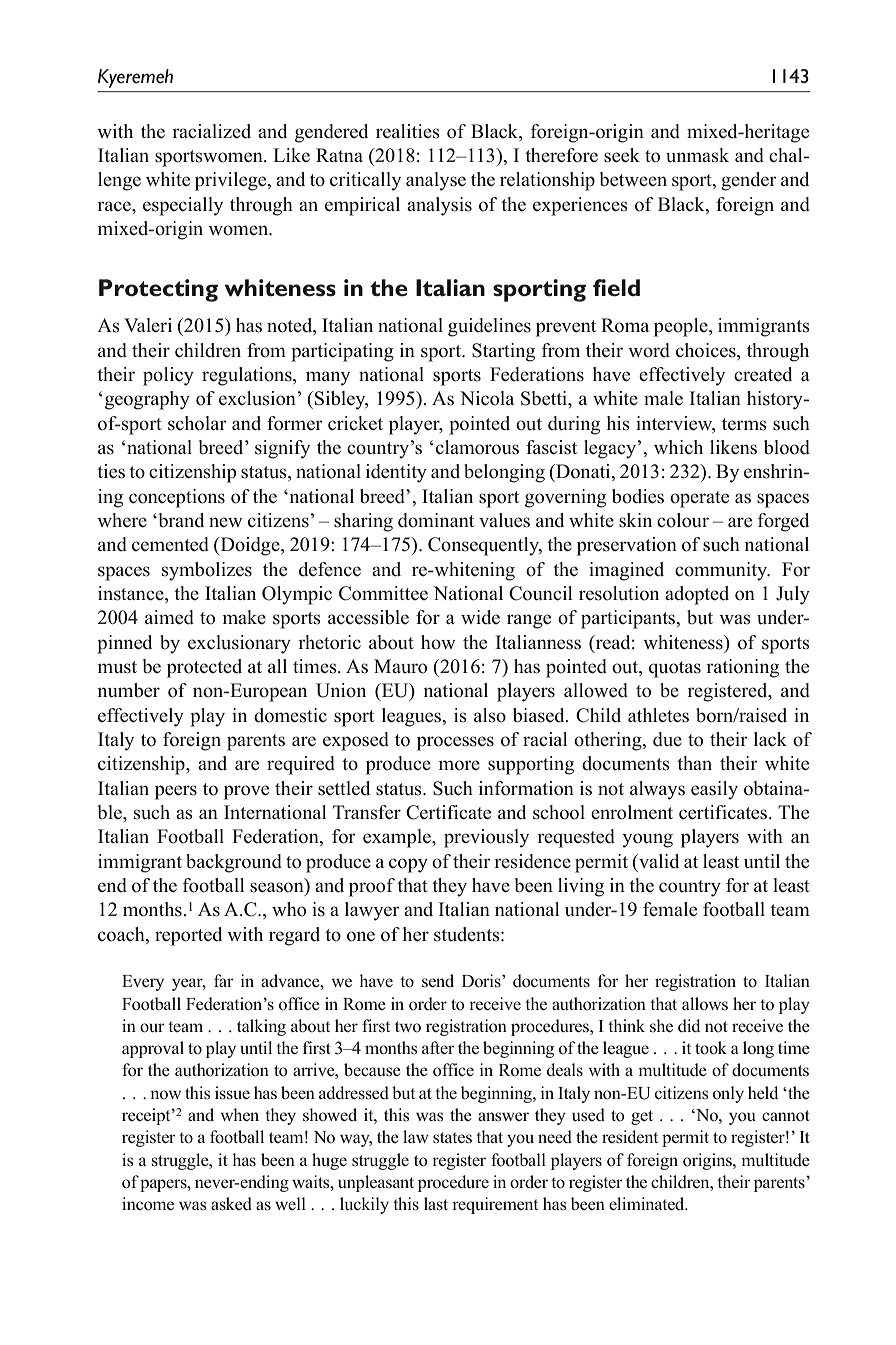 The width and height of the screenshot is (896, 1345). What do you see at coordinates (648, 1203) in the screenshot?
I see `eliminated` at bounding box center [648, 1203].
